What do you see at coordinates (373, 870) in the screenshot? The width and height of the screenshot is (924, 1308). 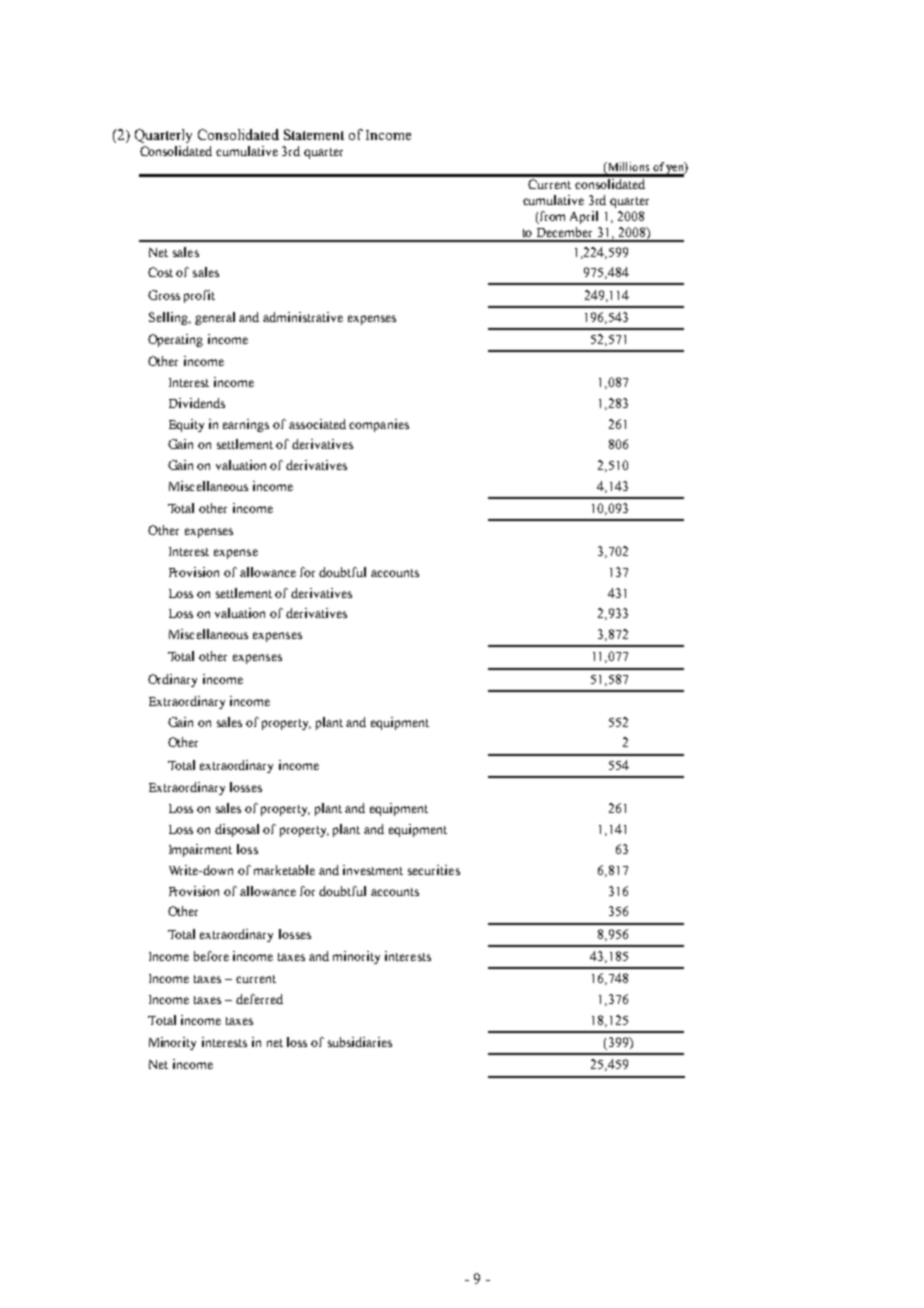 I see `investment` at bounding box center [373, 870].
